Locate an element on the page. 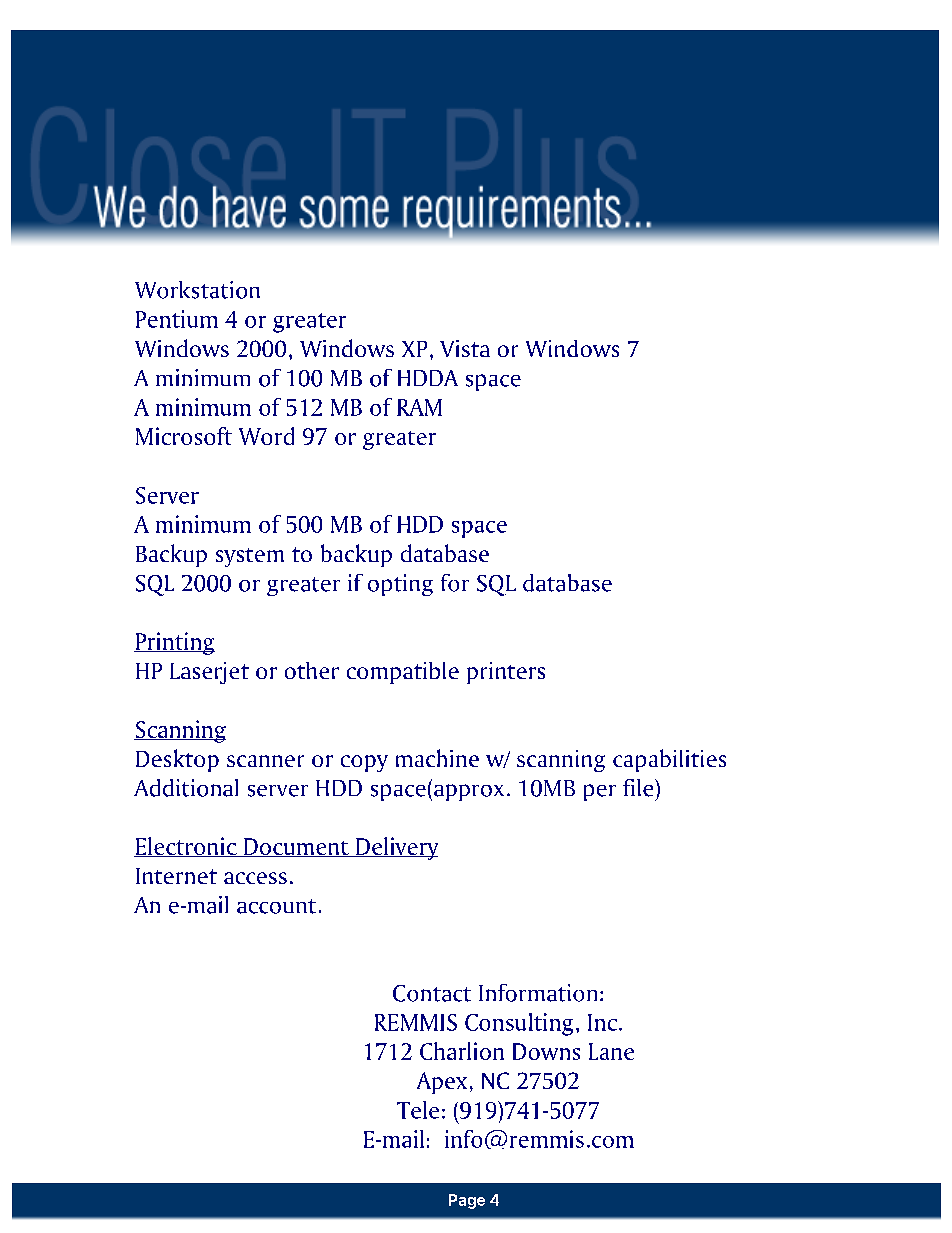  Page is located at coordinates (467, 1201).
